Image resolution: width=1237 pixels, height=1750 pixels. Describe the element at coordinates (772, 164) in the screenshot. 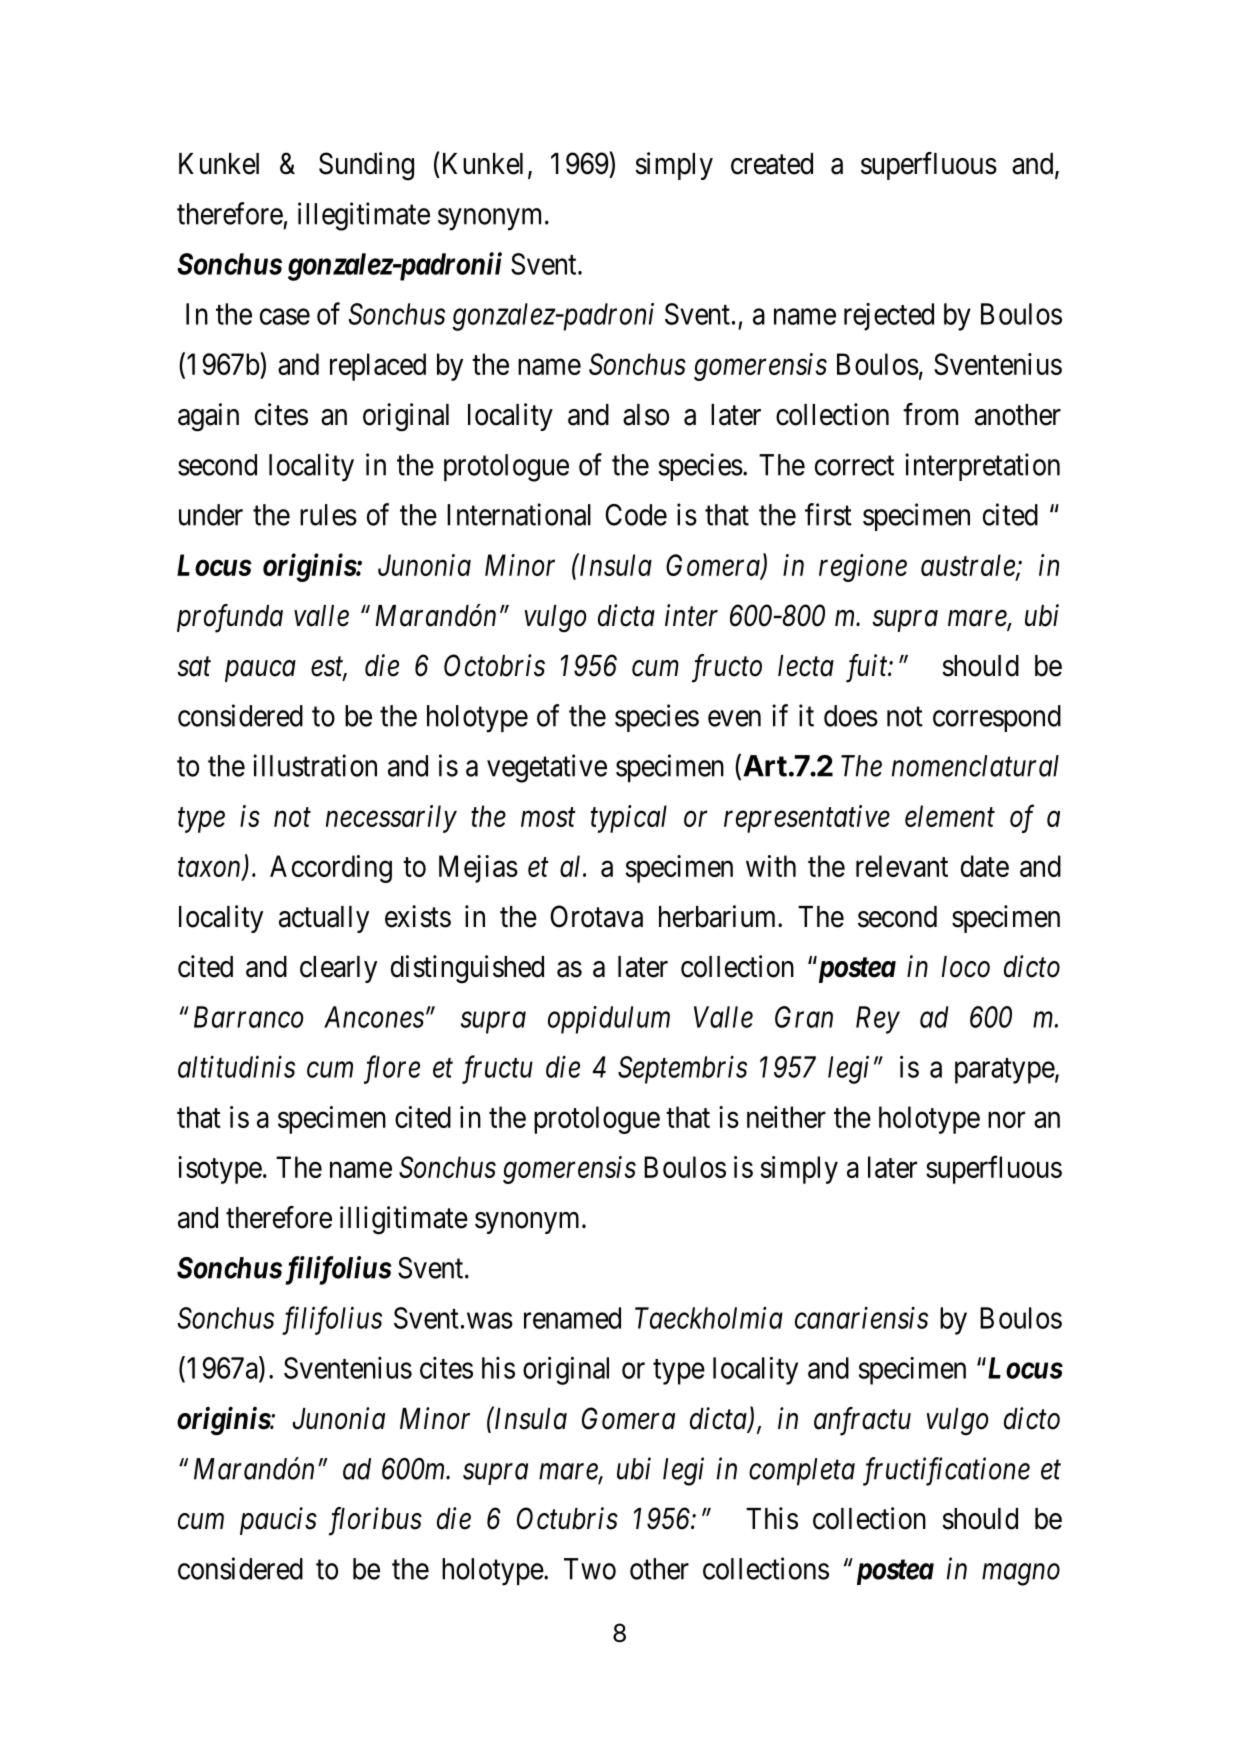

I see `created` at that location.
